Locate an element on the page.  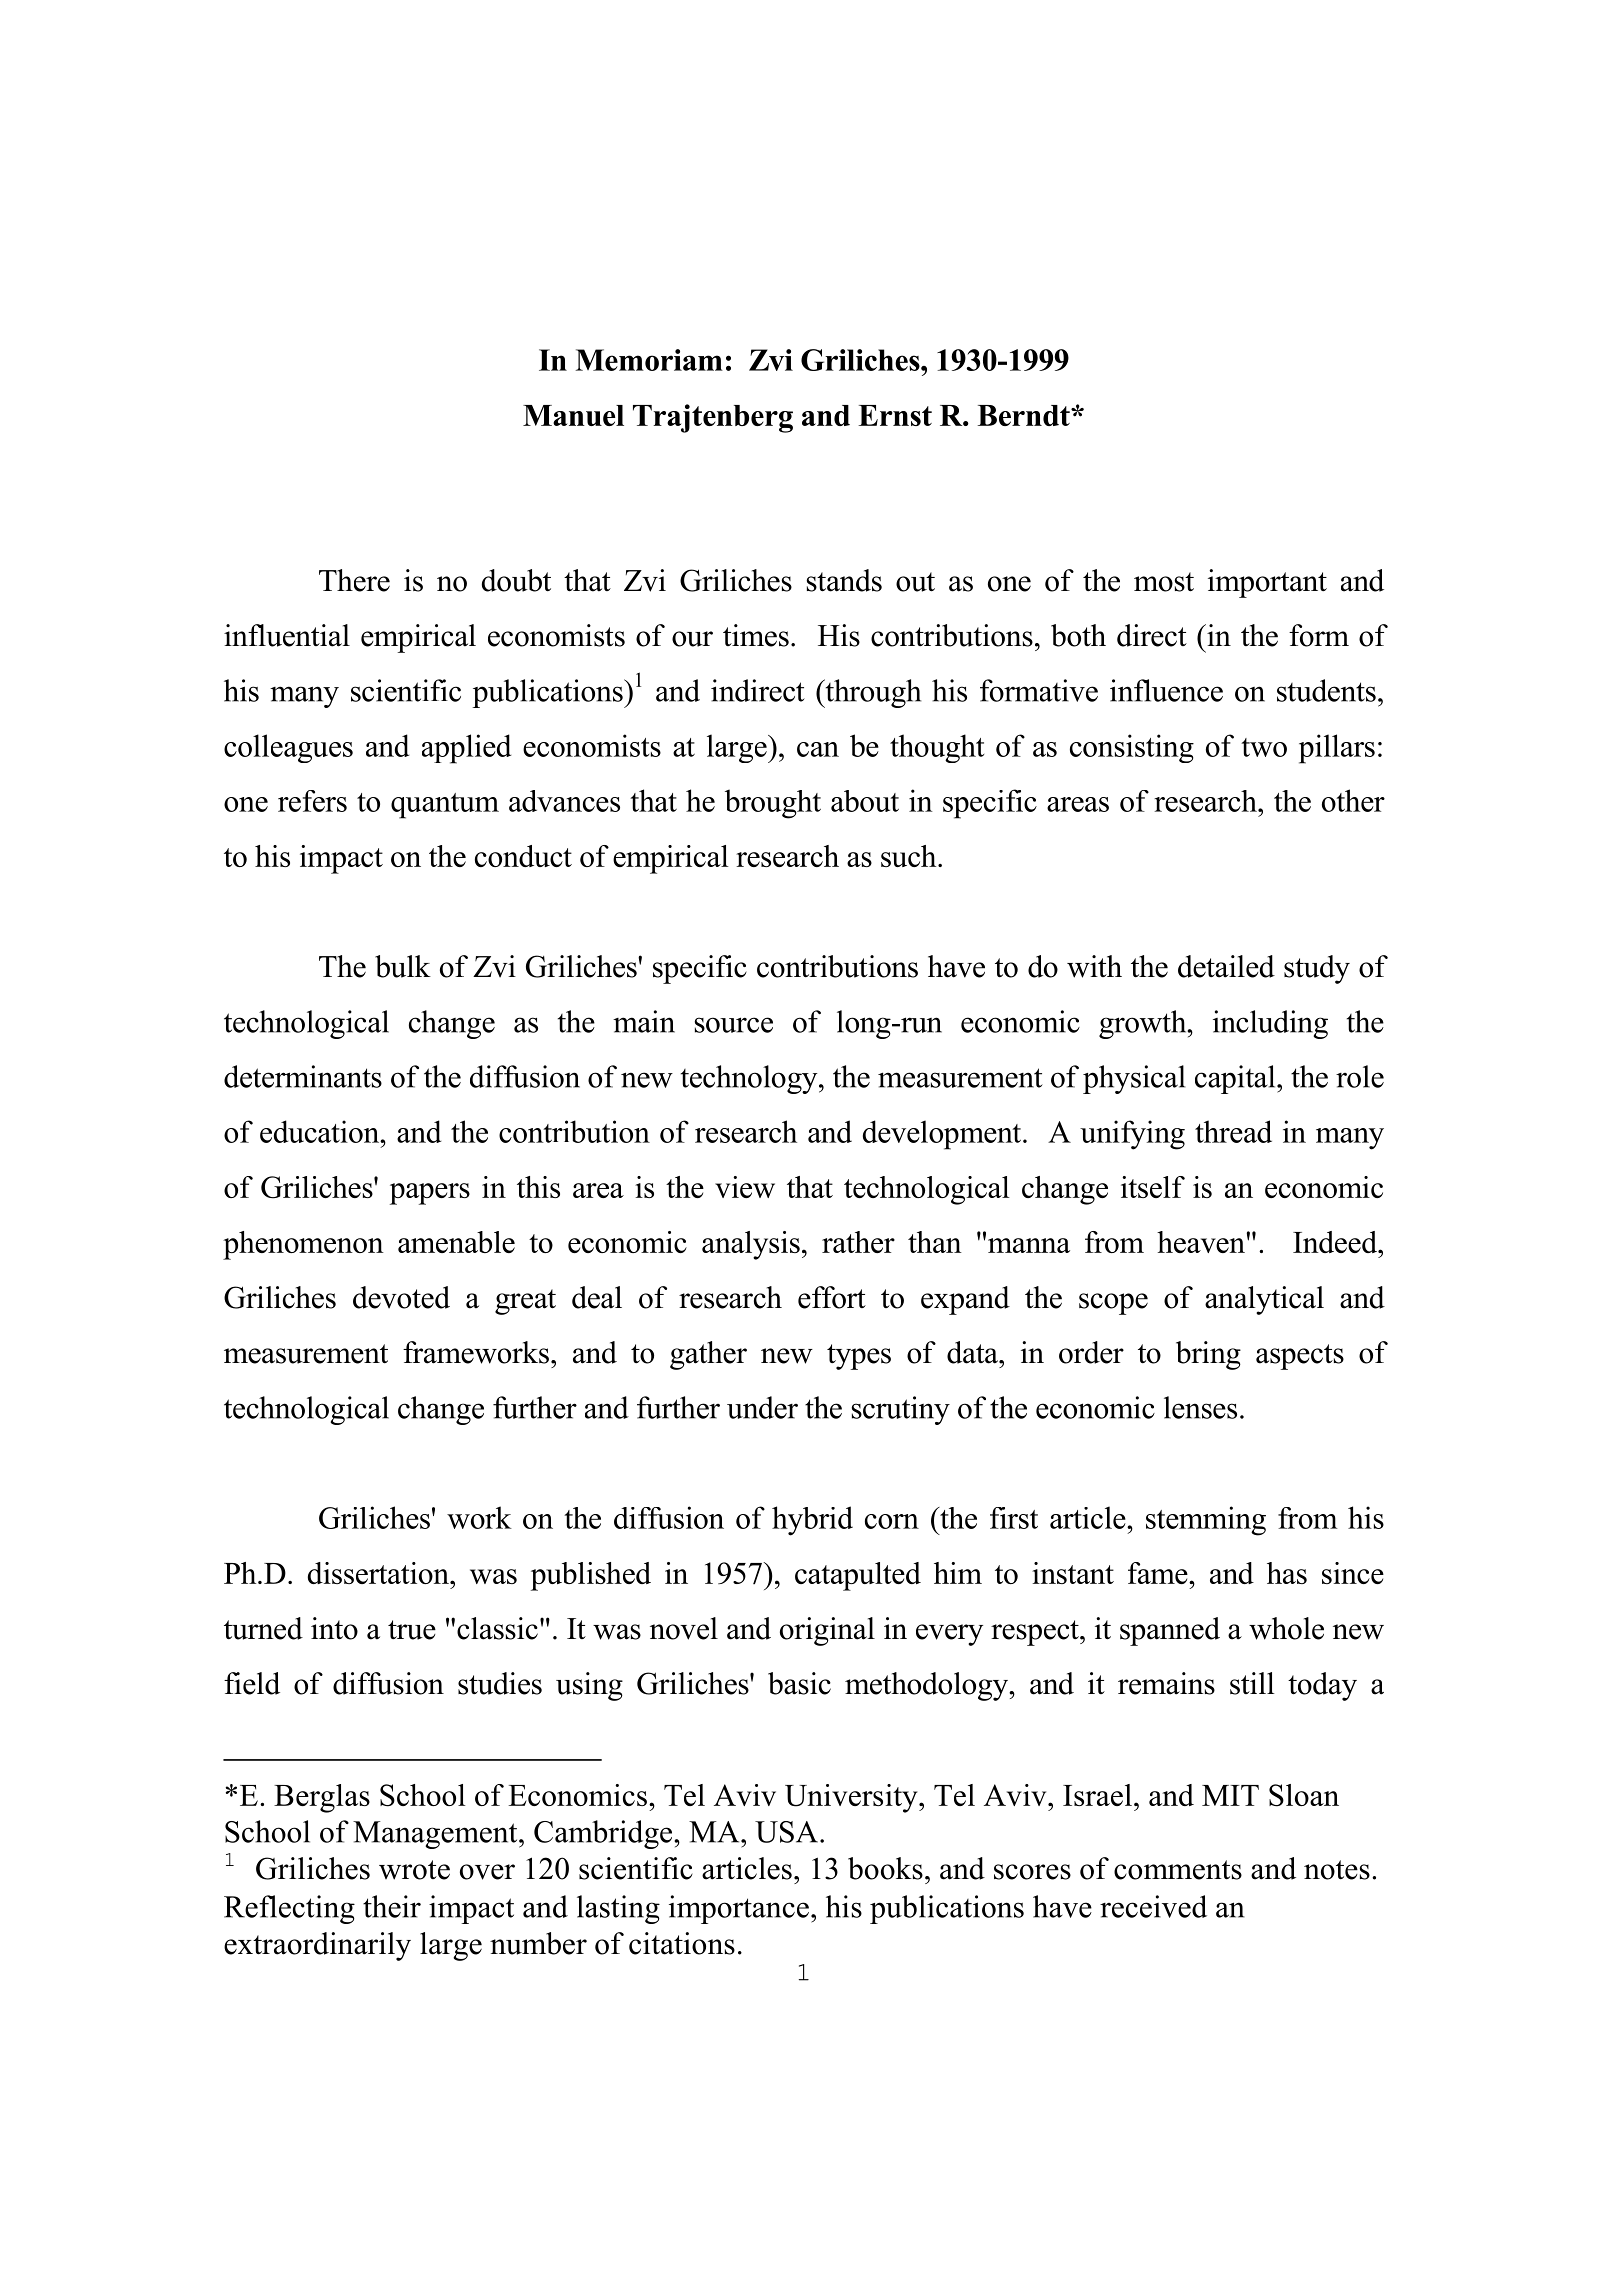
dissertation is located at coordinates (379, 1573).
